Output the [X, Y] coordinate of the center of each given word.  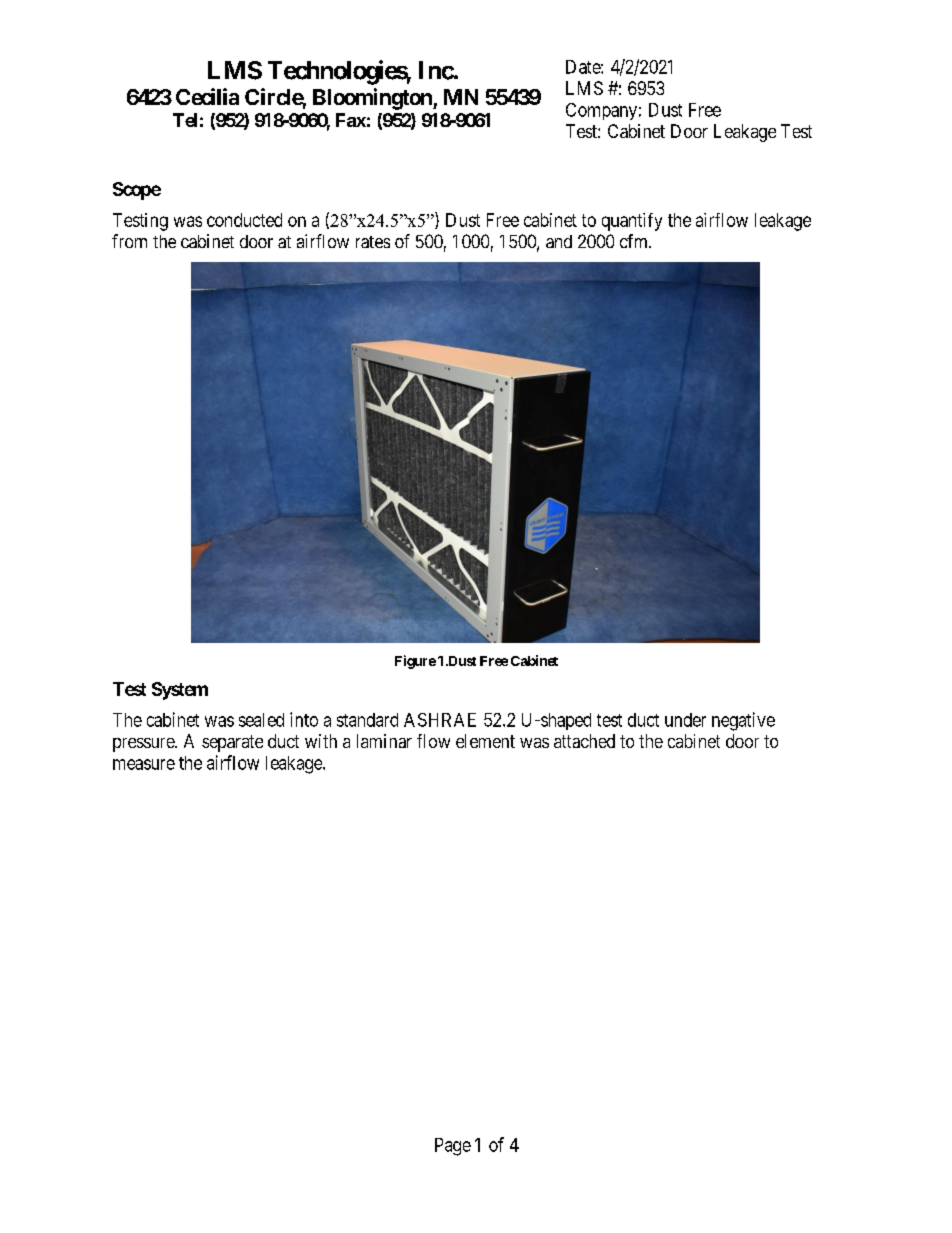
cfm [635, 241]
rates [373, 242]
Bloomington [373, 99]
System [180, 691]
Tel [185, 120]
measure [144, 764]
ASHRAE [440, 720]
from [129, 241]
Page [453, 1147]
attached [584, 741]
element [485, 741]
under [685, 720]
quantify [632, 222]
